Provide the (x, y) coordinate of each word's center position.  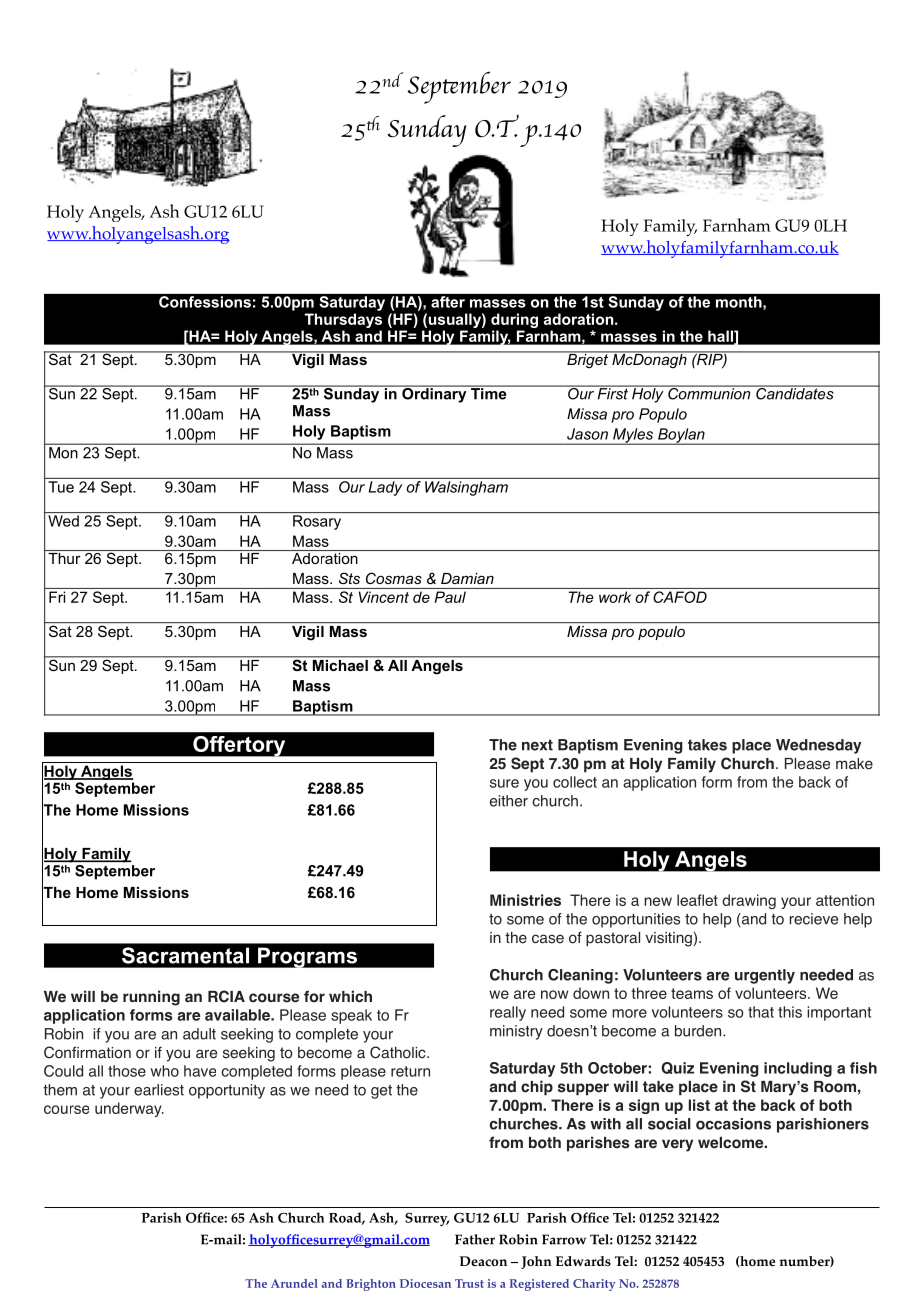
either (509, 801)
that (761, 1012)
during (514, 320)
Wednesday (818, 746)
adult (199, 1034)
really (508, 1013)
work (615, 597)
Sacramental (185, 955)
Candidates (795, 392)
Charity (594, 1285)
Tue (61, 487)
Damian (467, 578)
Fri (57, 597)
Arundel (294, 1283)
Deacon (483, 1261)
